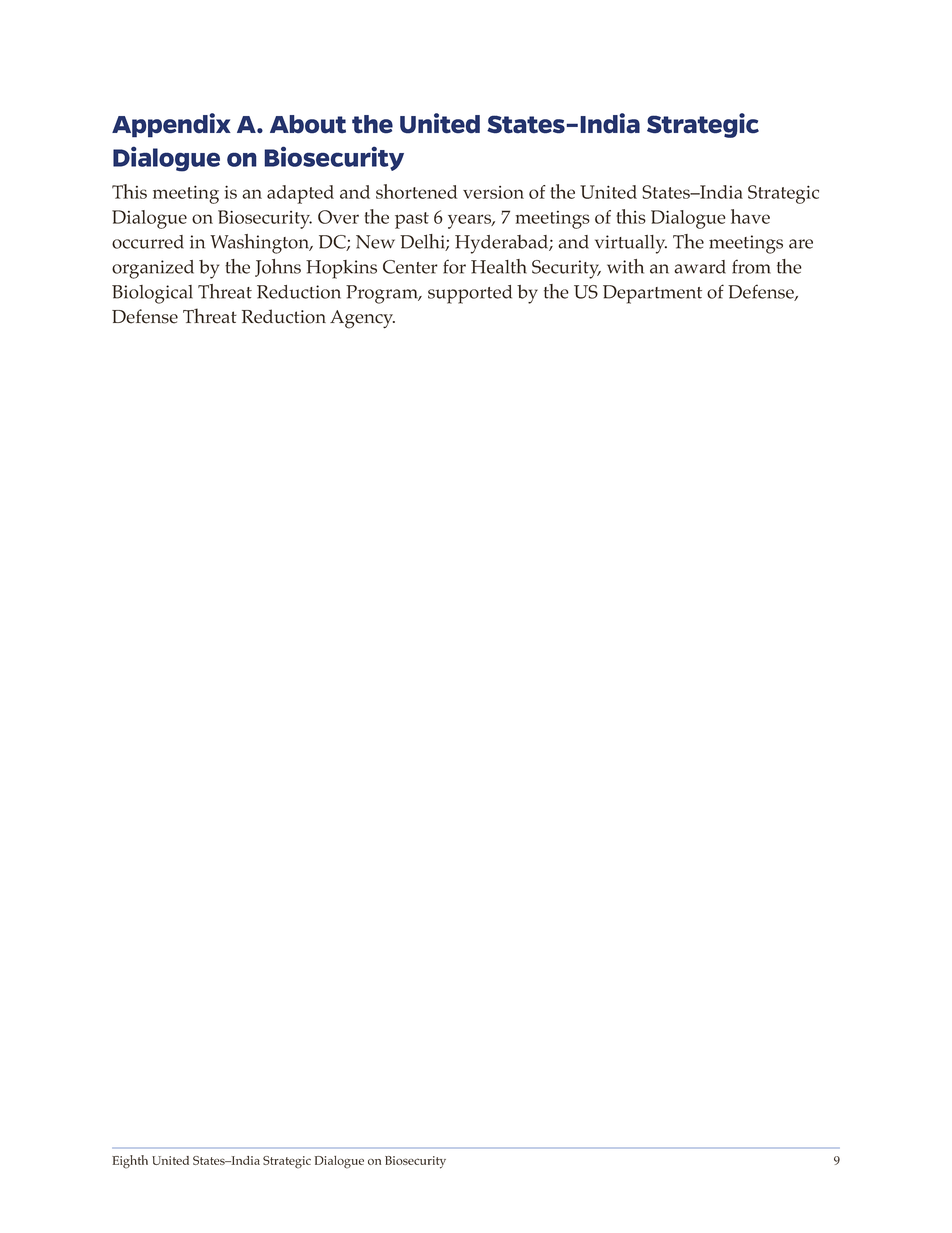  Describe the element at coordinates (470, 294) in the screenshot. I see `supported` at that location.
